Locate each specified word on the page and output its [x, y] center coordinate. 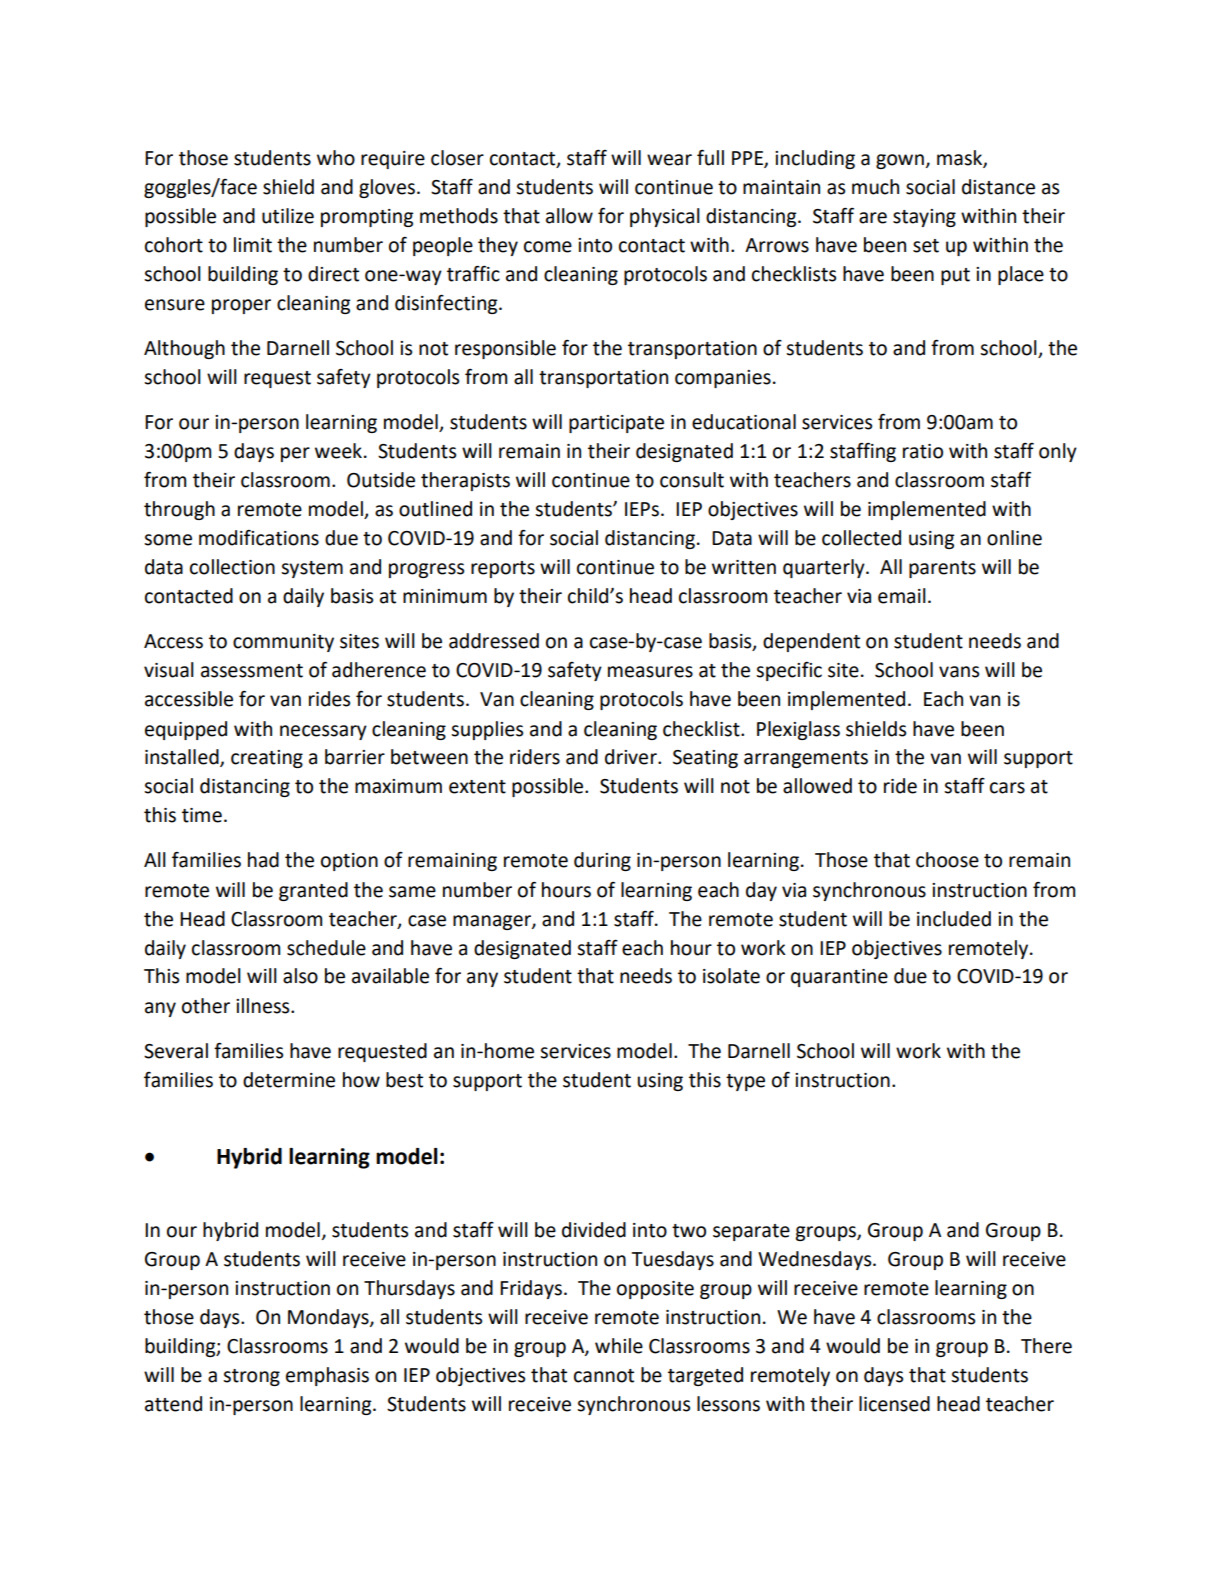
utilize [288, 216]
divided [594, 1230]
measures [650, 672]
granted [313, 891]
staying [924, 218]
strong [251, 1377]
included [954, 919]
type [745, 1082]
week [338, 451]
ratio [923, 451]
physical [665, 217]
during [602, 861]
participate [616, 424]
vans [959, 672]
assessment [252, 671]
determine [289, 1080]
